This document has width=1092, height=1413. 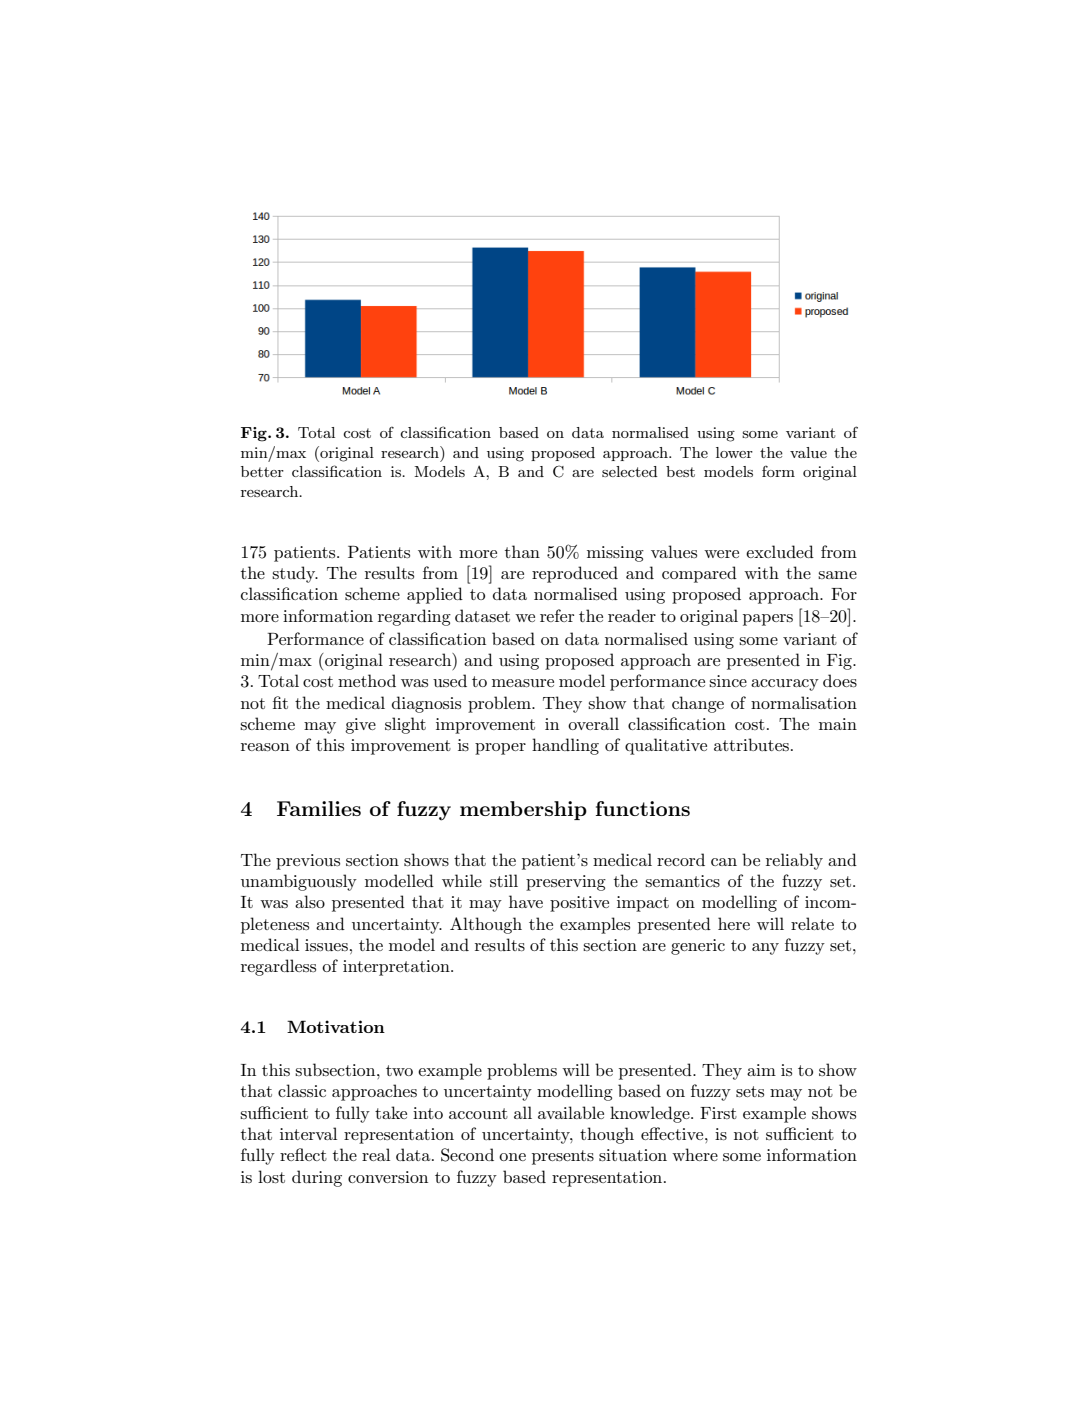 What do you see at coordinates (785, 685) in the document?
I see `accuracy` at bounding box center [785, 685].
